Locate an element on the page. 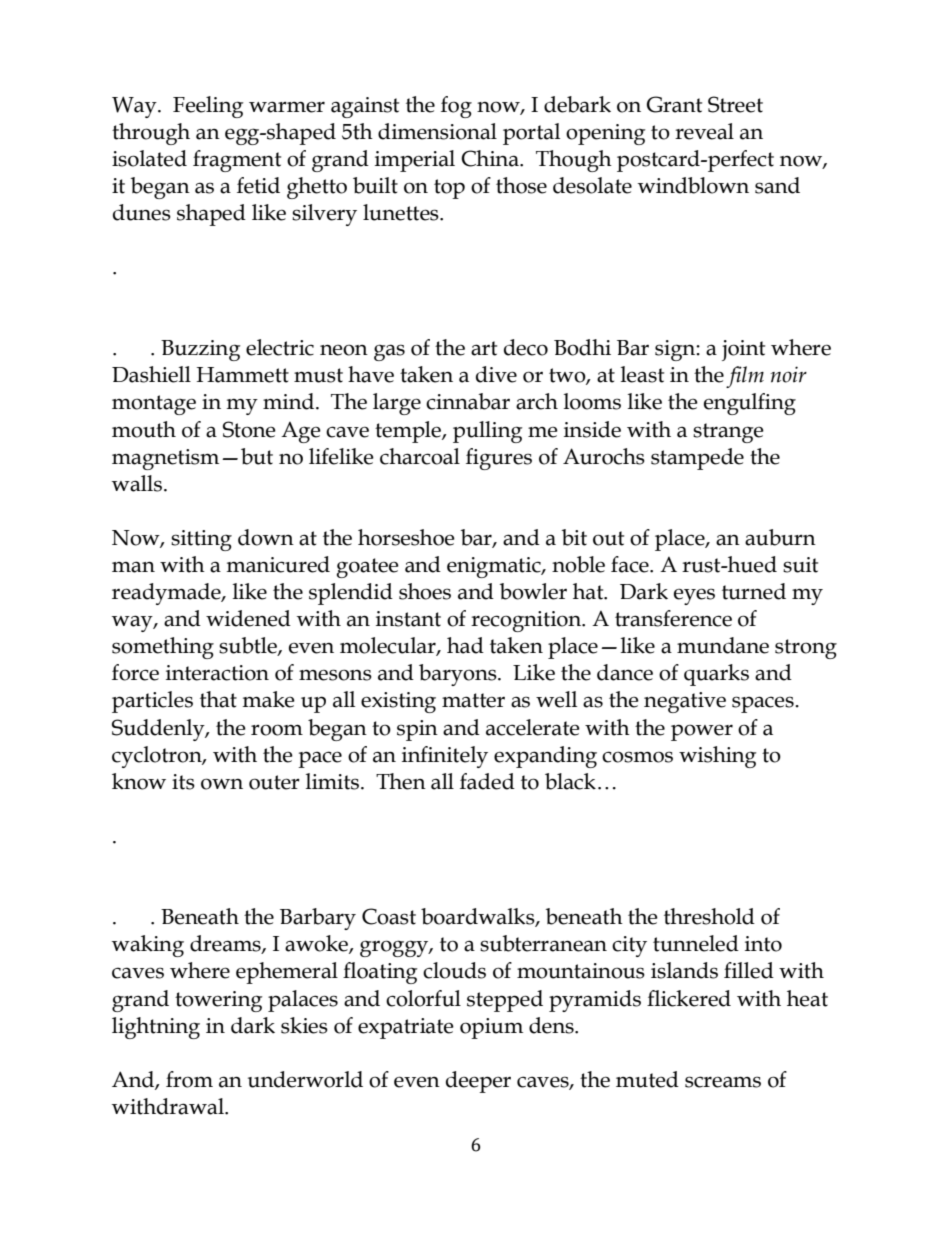 The width and height of the image is (952, 1233). Stone is located at coordinates (249, 429).
